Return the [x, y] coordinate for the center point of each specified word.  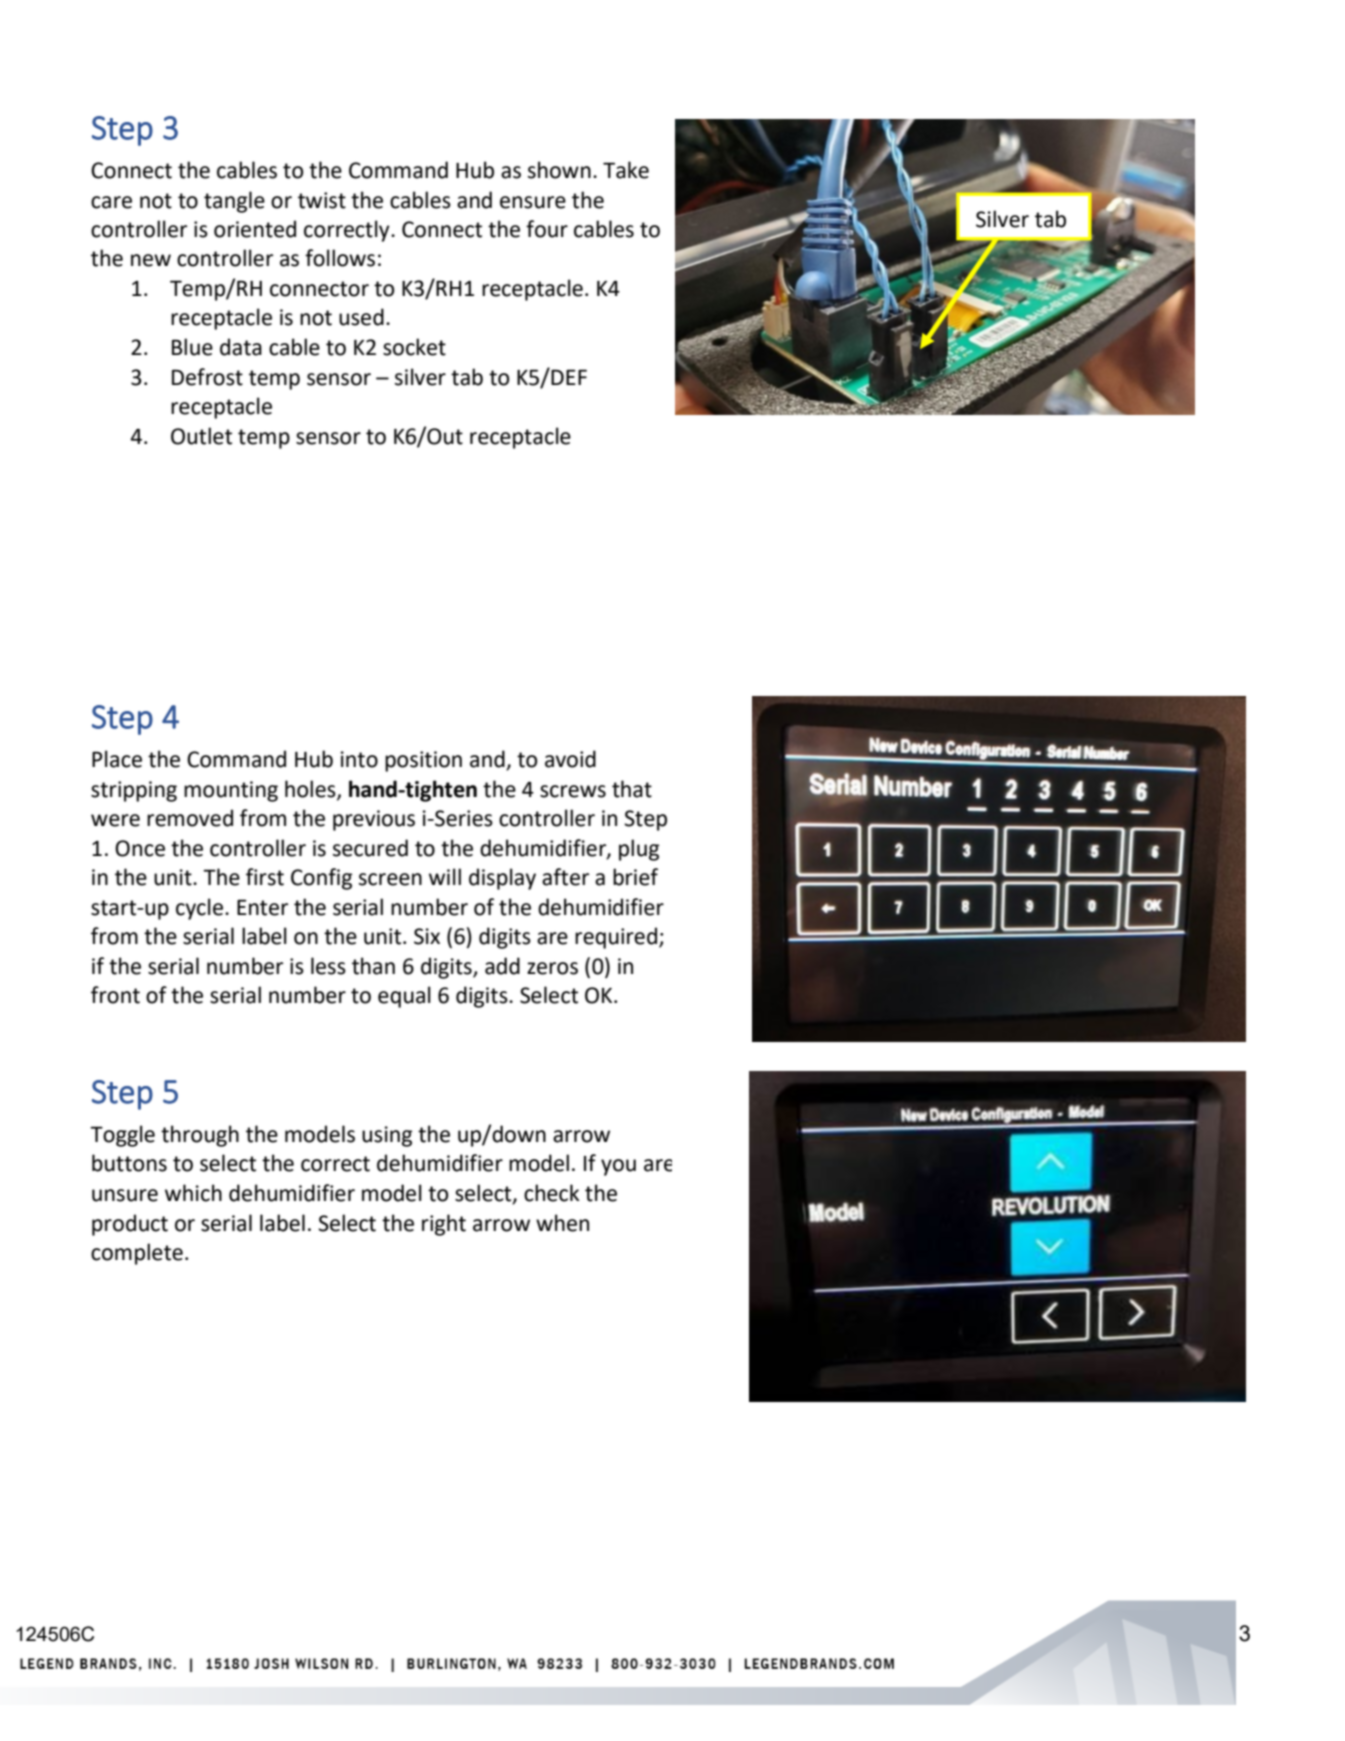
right [444, 1225]
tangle [234, 202]
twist [322, 200]
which [193, 1193]
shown [559, 170]
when [562, 1223]
